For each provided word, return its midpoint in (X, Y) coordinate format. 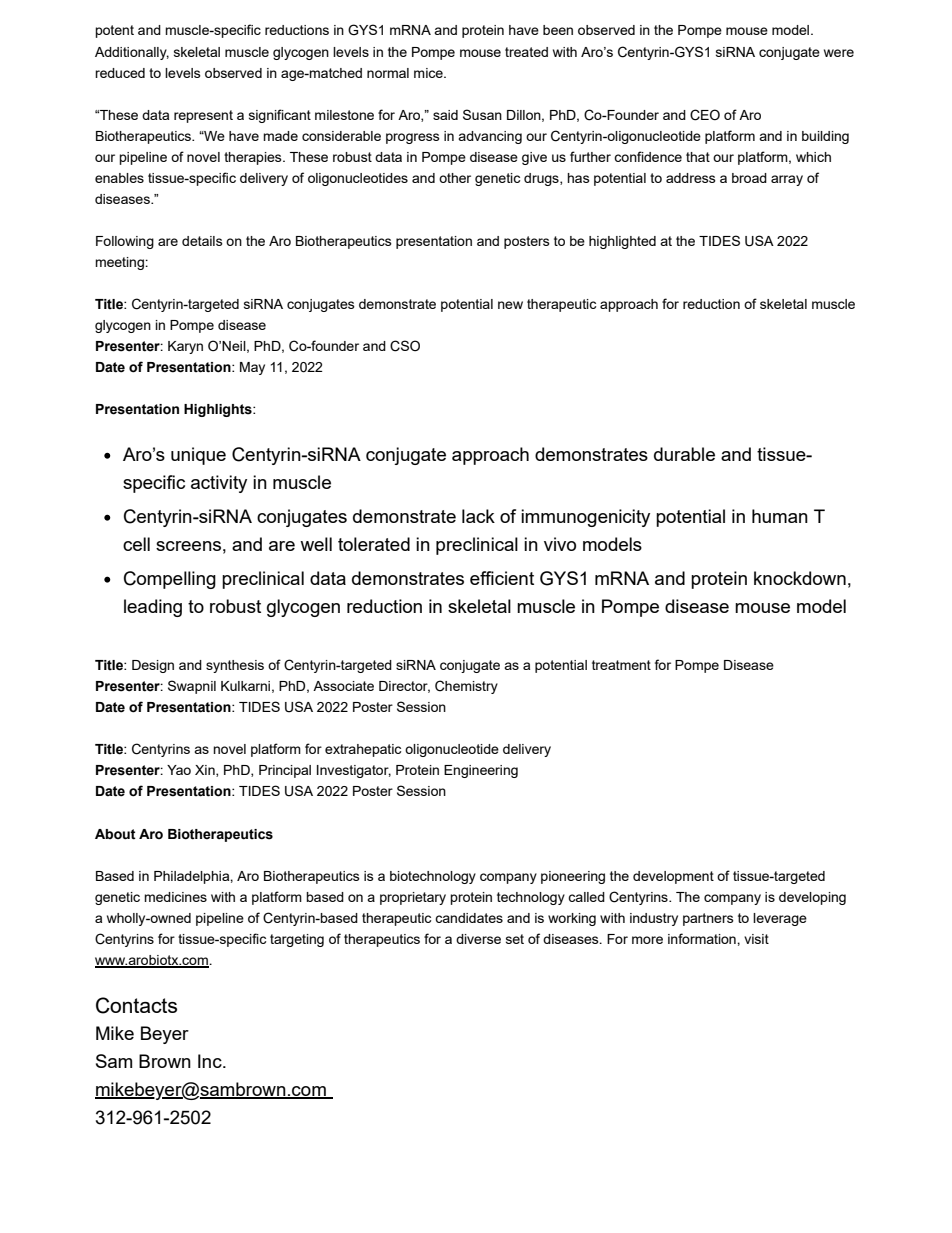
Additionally (132, 53)
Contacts (136, 1005)
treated (526, 52)
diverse (478, 939)
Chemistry (466, 687)
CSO (405, 346)
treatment (621, 665)
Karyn (185, 347)
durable (684, 454)
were (839, 53)
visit (756, 939)
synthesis (235, 666)
